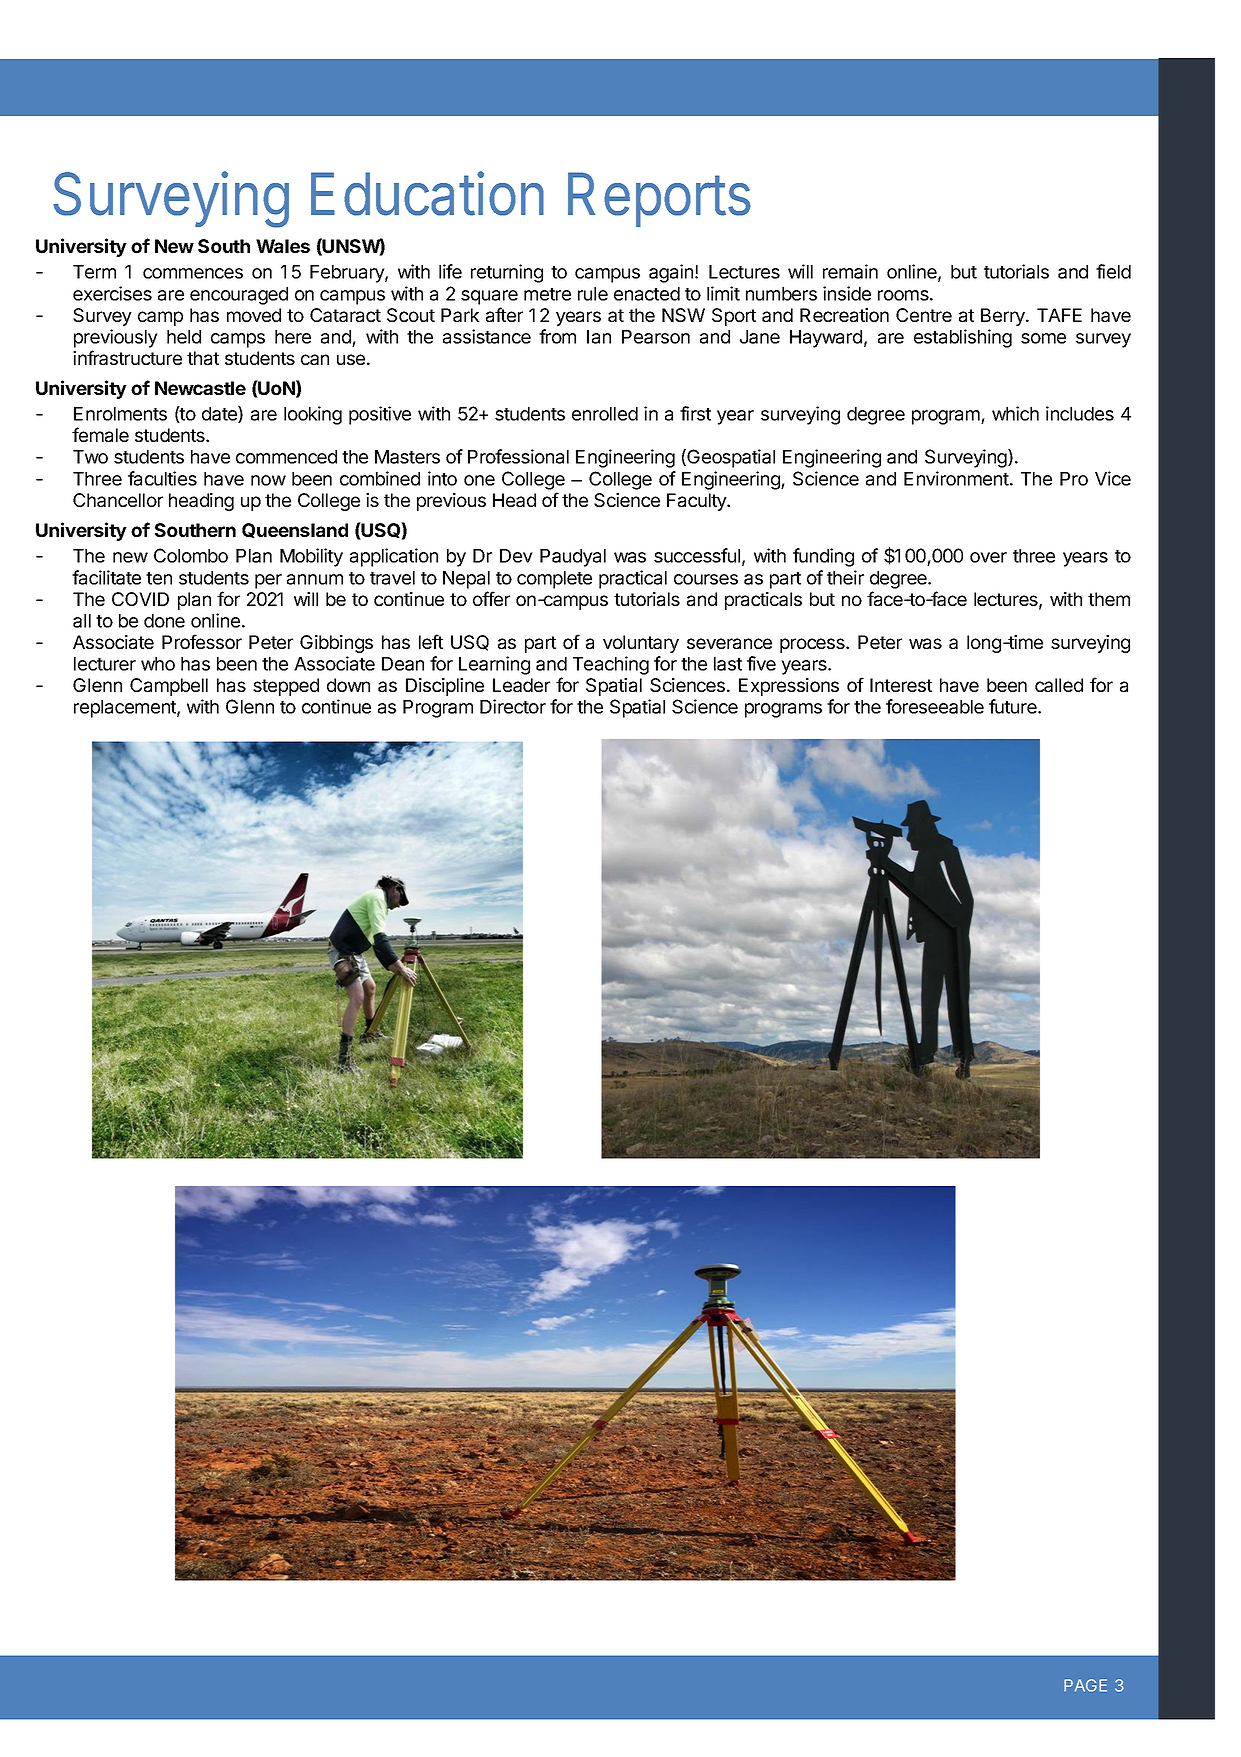 This screenshot has height=1757, width=1241. Describe the element at coordinates (513, 706) in the screenshot. I see `Director` at that location.
